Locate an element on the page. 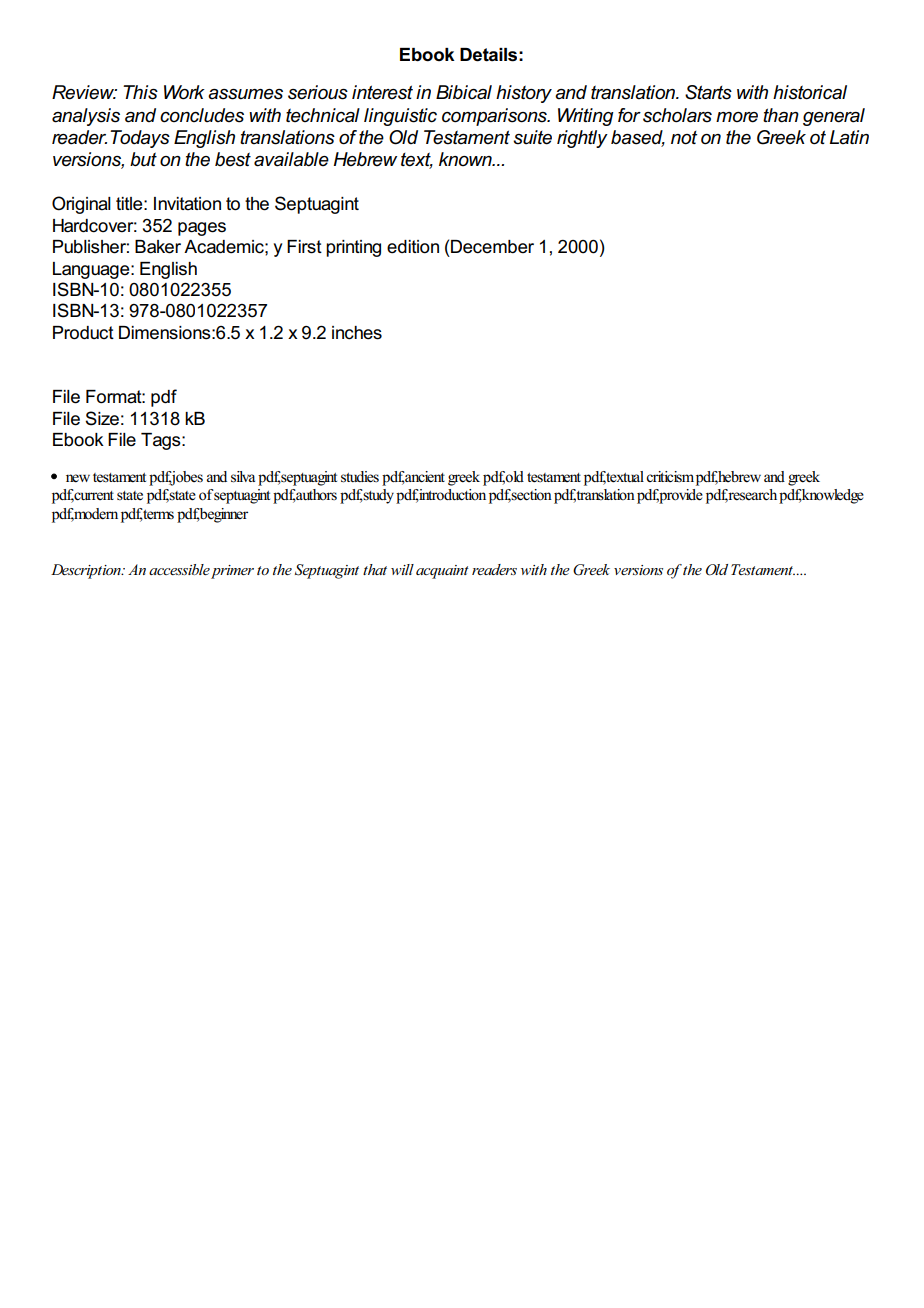  accessible is located at coordinates (179, 569).
